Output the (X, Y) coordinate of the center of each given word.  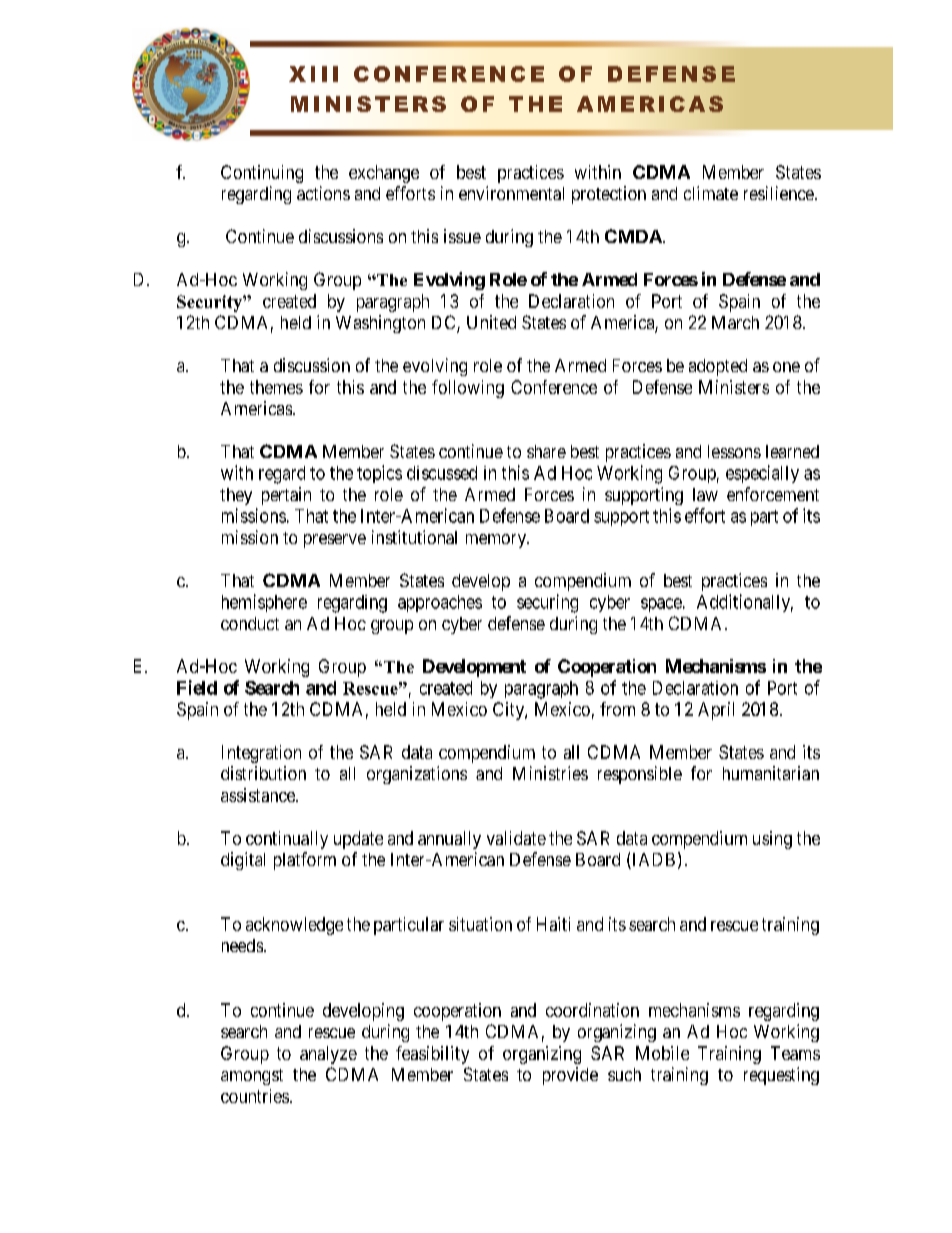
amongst (252, 1077)
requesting (781, 1076)
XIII (313, 74)
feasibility (432, 1055)
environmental (511, 193)
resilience (779, 193)
